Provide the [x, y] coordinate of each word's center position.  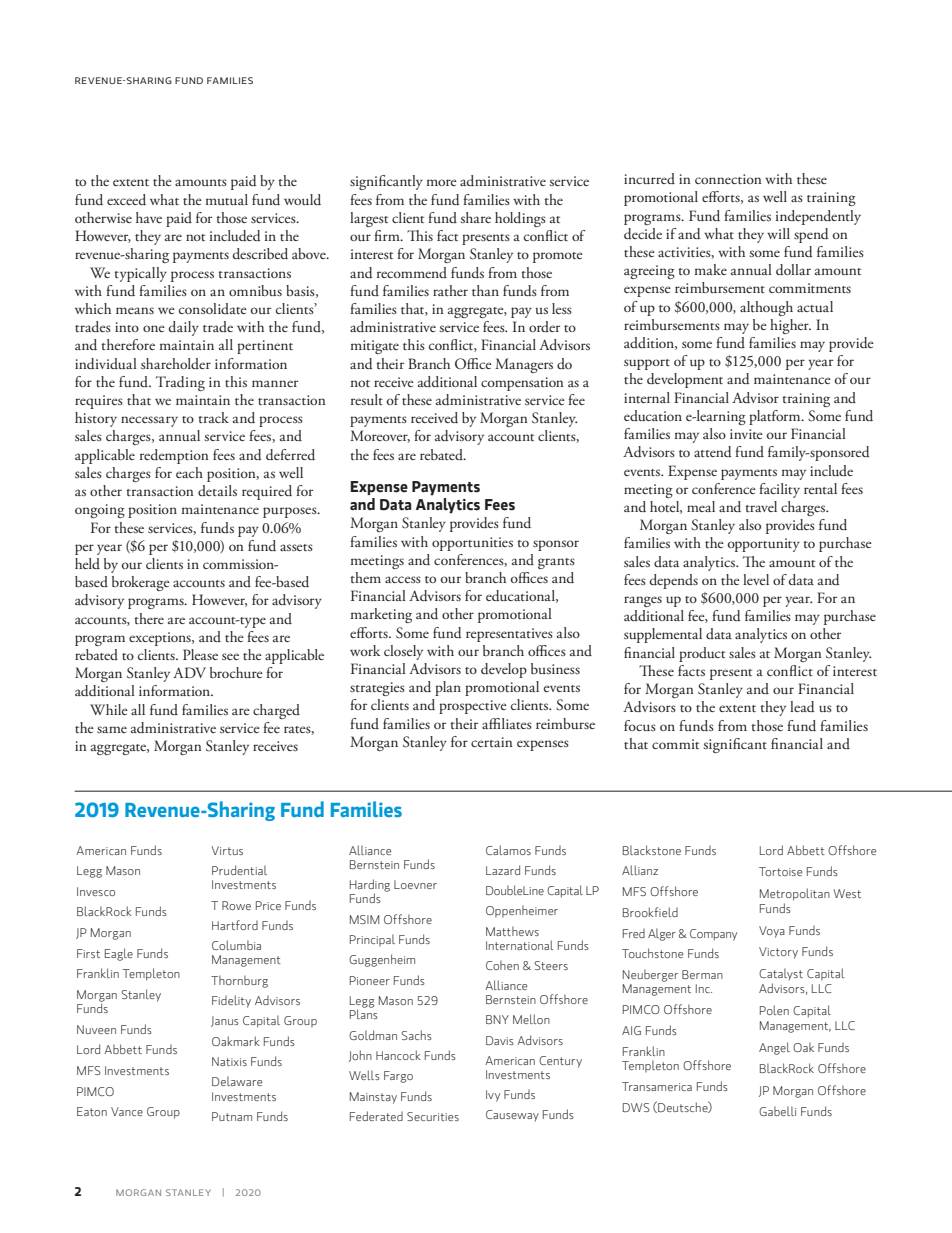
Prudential [239, 870]
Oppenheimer [522, 911]
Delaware [237, 1081]
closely [403, 652]
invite [746, 434]
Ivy [493, 1096]
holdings [520, 219]
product [702, 654]
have [149, 217]
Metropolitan [795, 894]
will [778, 233]
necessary [149, 421]
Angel [774, 1048]
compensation [522, 384]
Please [200, 654]
